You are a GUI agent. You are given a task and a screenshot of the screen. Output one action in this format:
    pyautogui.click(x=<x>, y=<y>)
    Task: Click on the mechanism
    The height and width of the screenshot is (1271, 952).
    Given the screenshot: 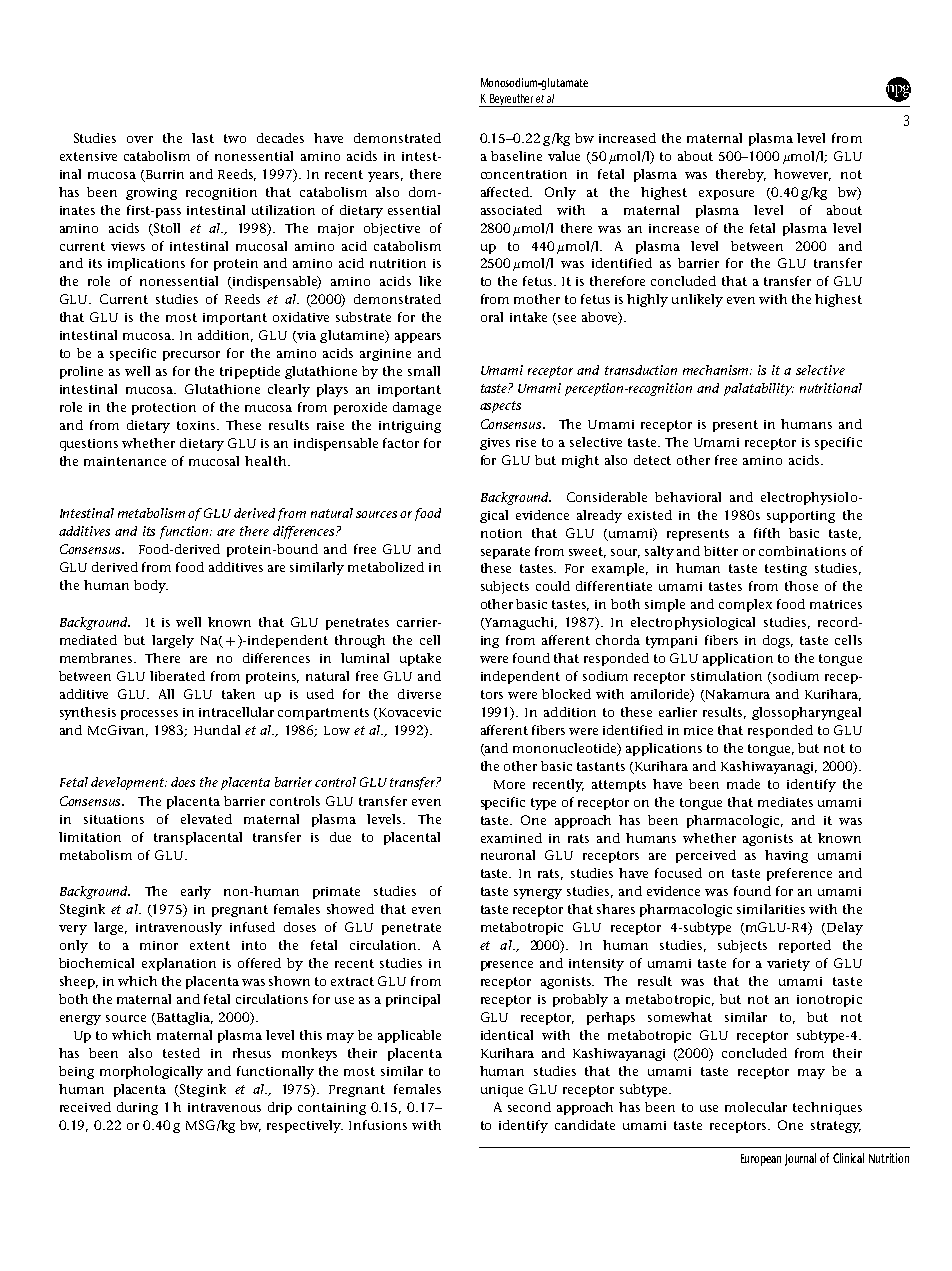 What is the action you would take?
    pyautogui.click(x=717, y=370)
